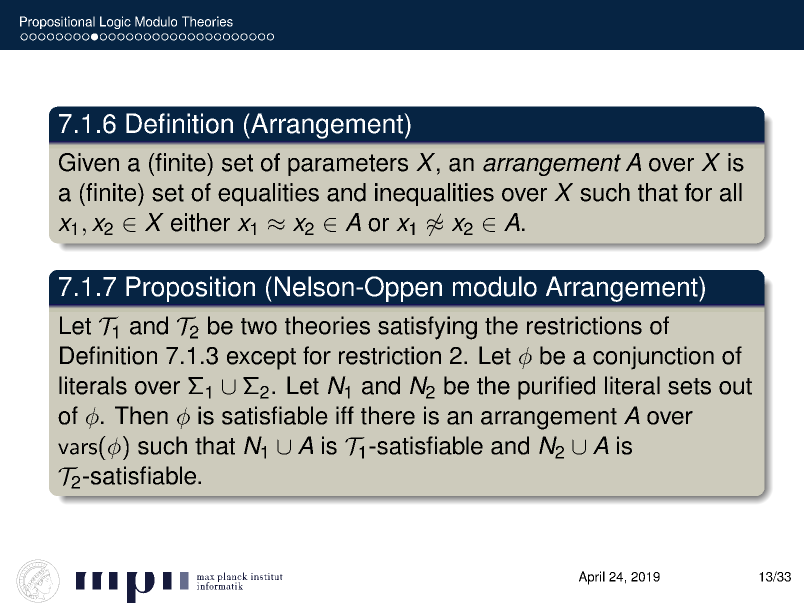  Describe the element at coordinates (141, 415) in the screenshot. I see `Then` at that location.
